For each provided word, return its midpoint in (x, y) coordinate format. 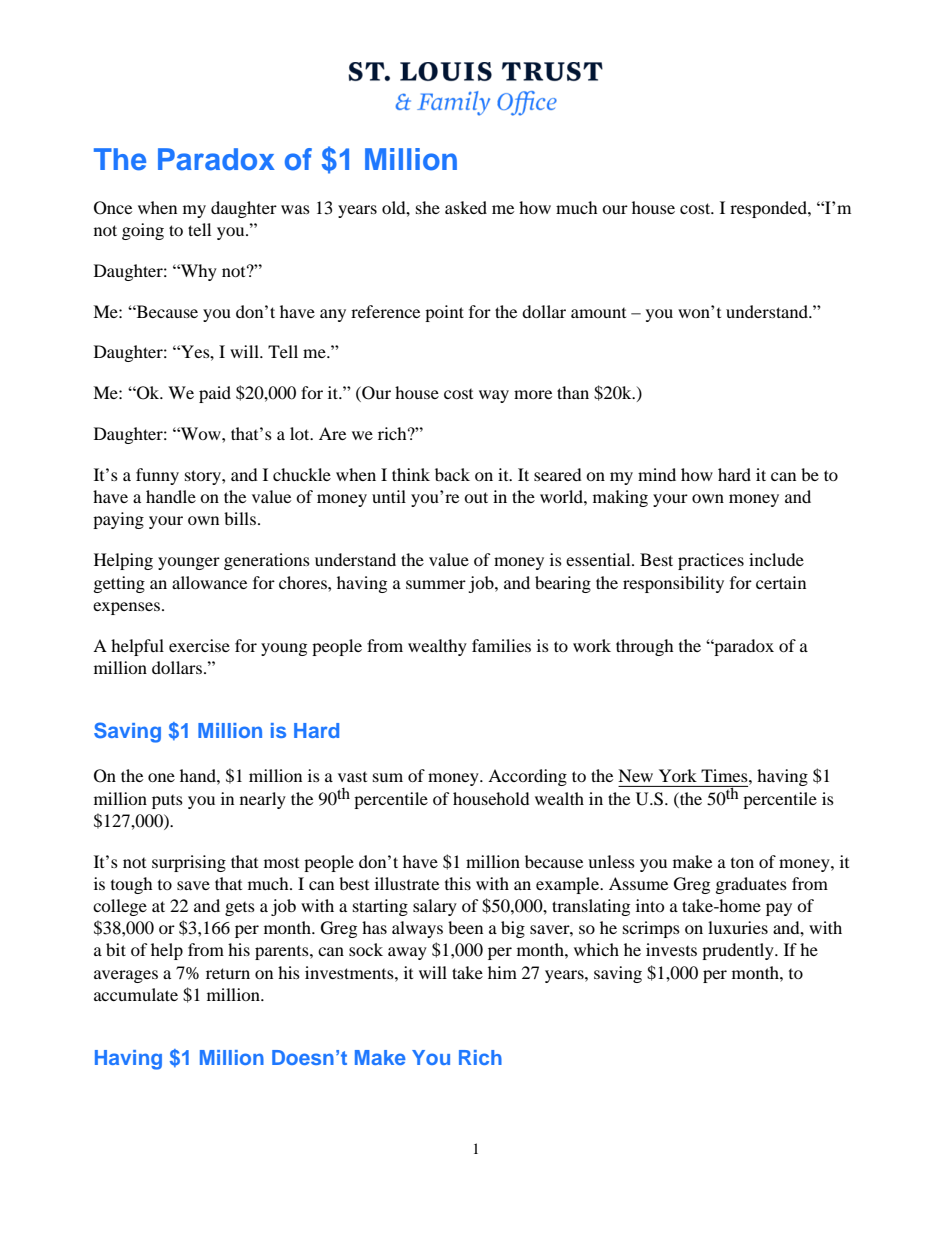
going (143, 231)
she (428, 207)
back (452, 474)
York (678, 775)
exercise (199, 645)
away (407, 953)
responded (769, 209)
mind (657, 474)
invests (671, 949)
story (204, 477)
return (228, 973)
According (527, 777)
